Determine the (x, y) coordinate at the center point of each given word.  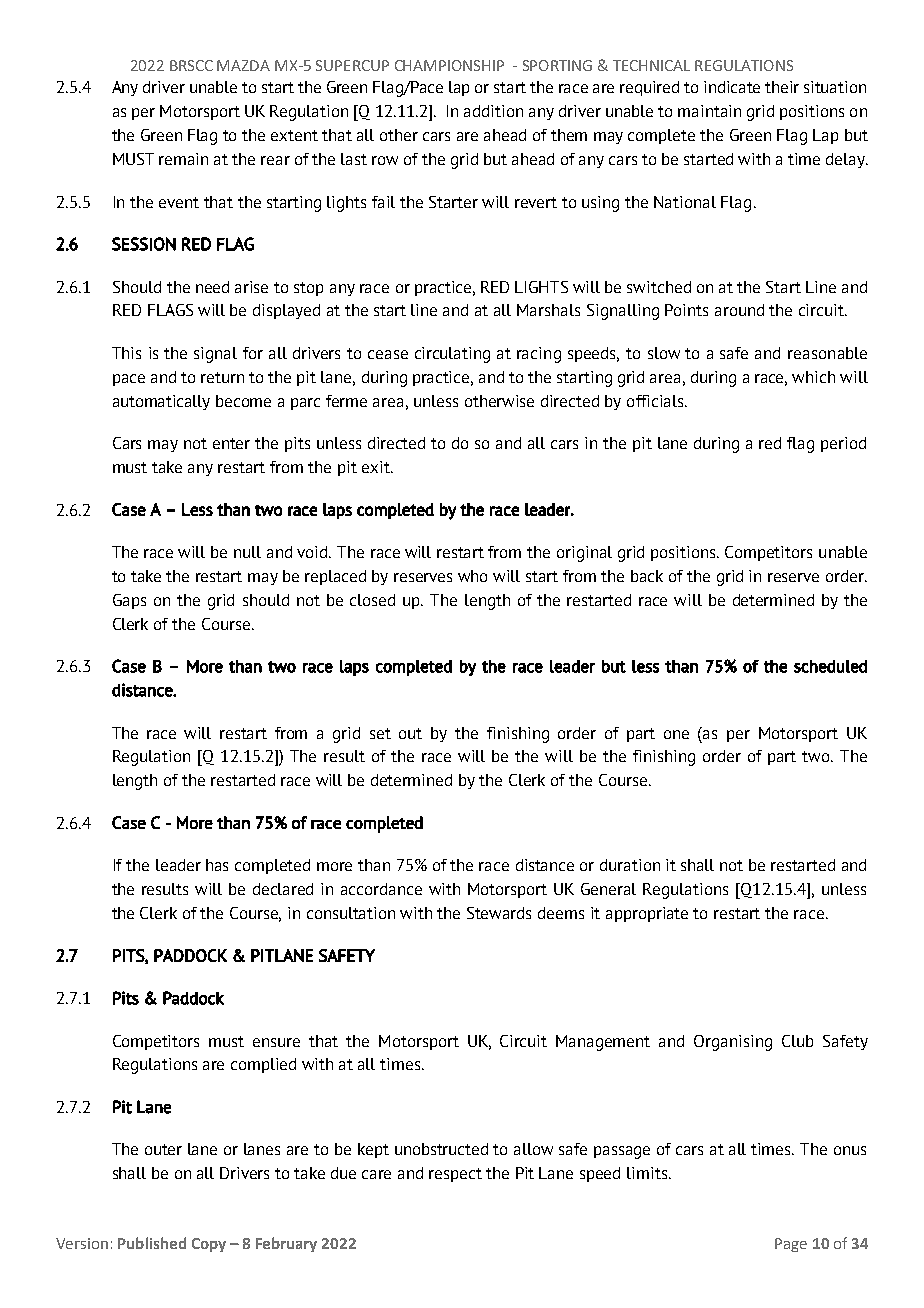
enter (231, 443)
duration (630, 865)
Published (152, 1243)
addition (493, 111)
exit (377, 467)
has (217, 865)
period (843, 444)
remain (183, 159)
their (782, 87)
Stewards (499, 913)
